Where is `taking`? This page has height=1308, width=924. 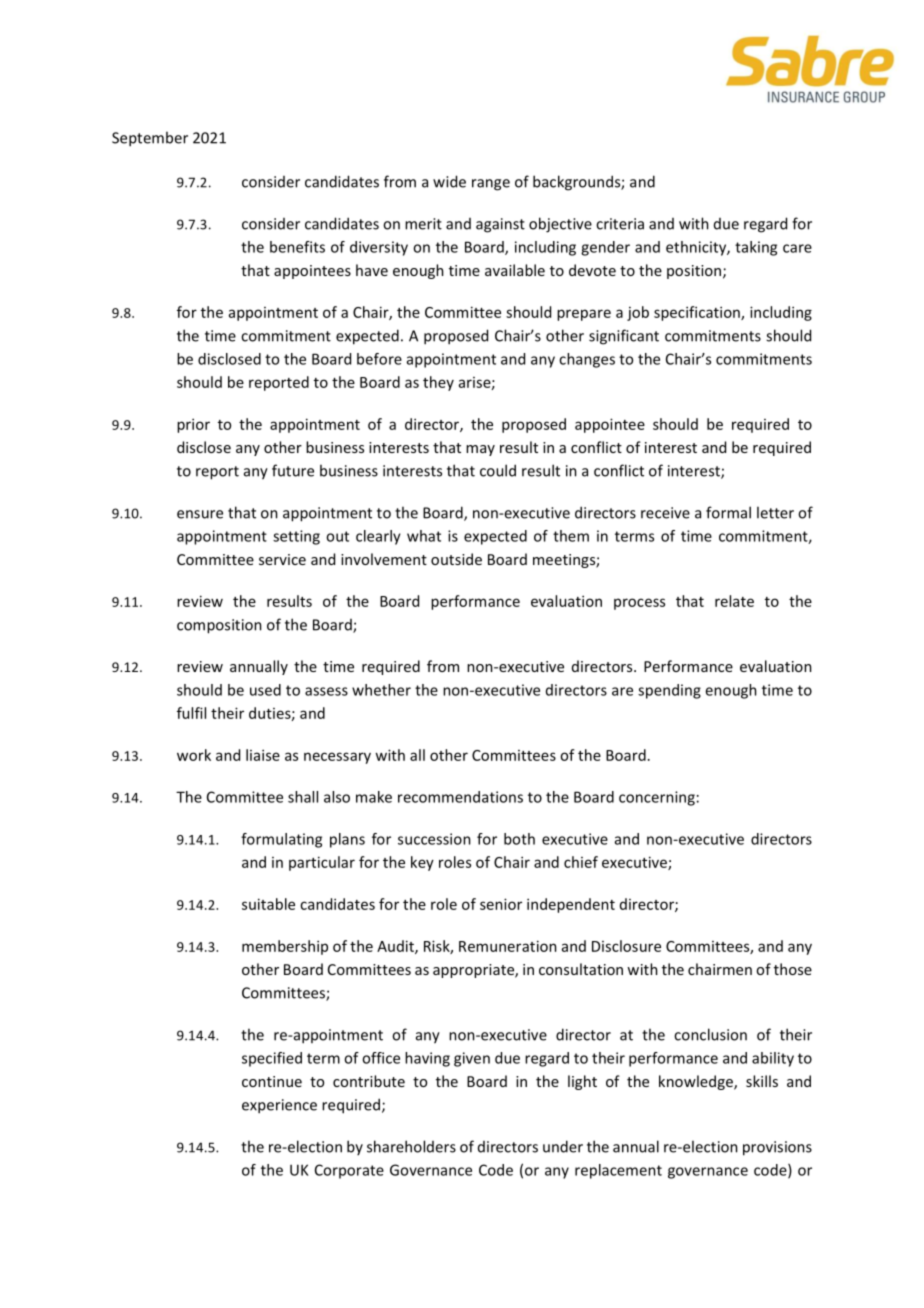
taking is located at coordinates (756, 248).
